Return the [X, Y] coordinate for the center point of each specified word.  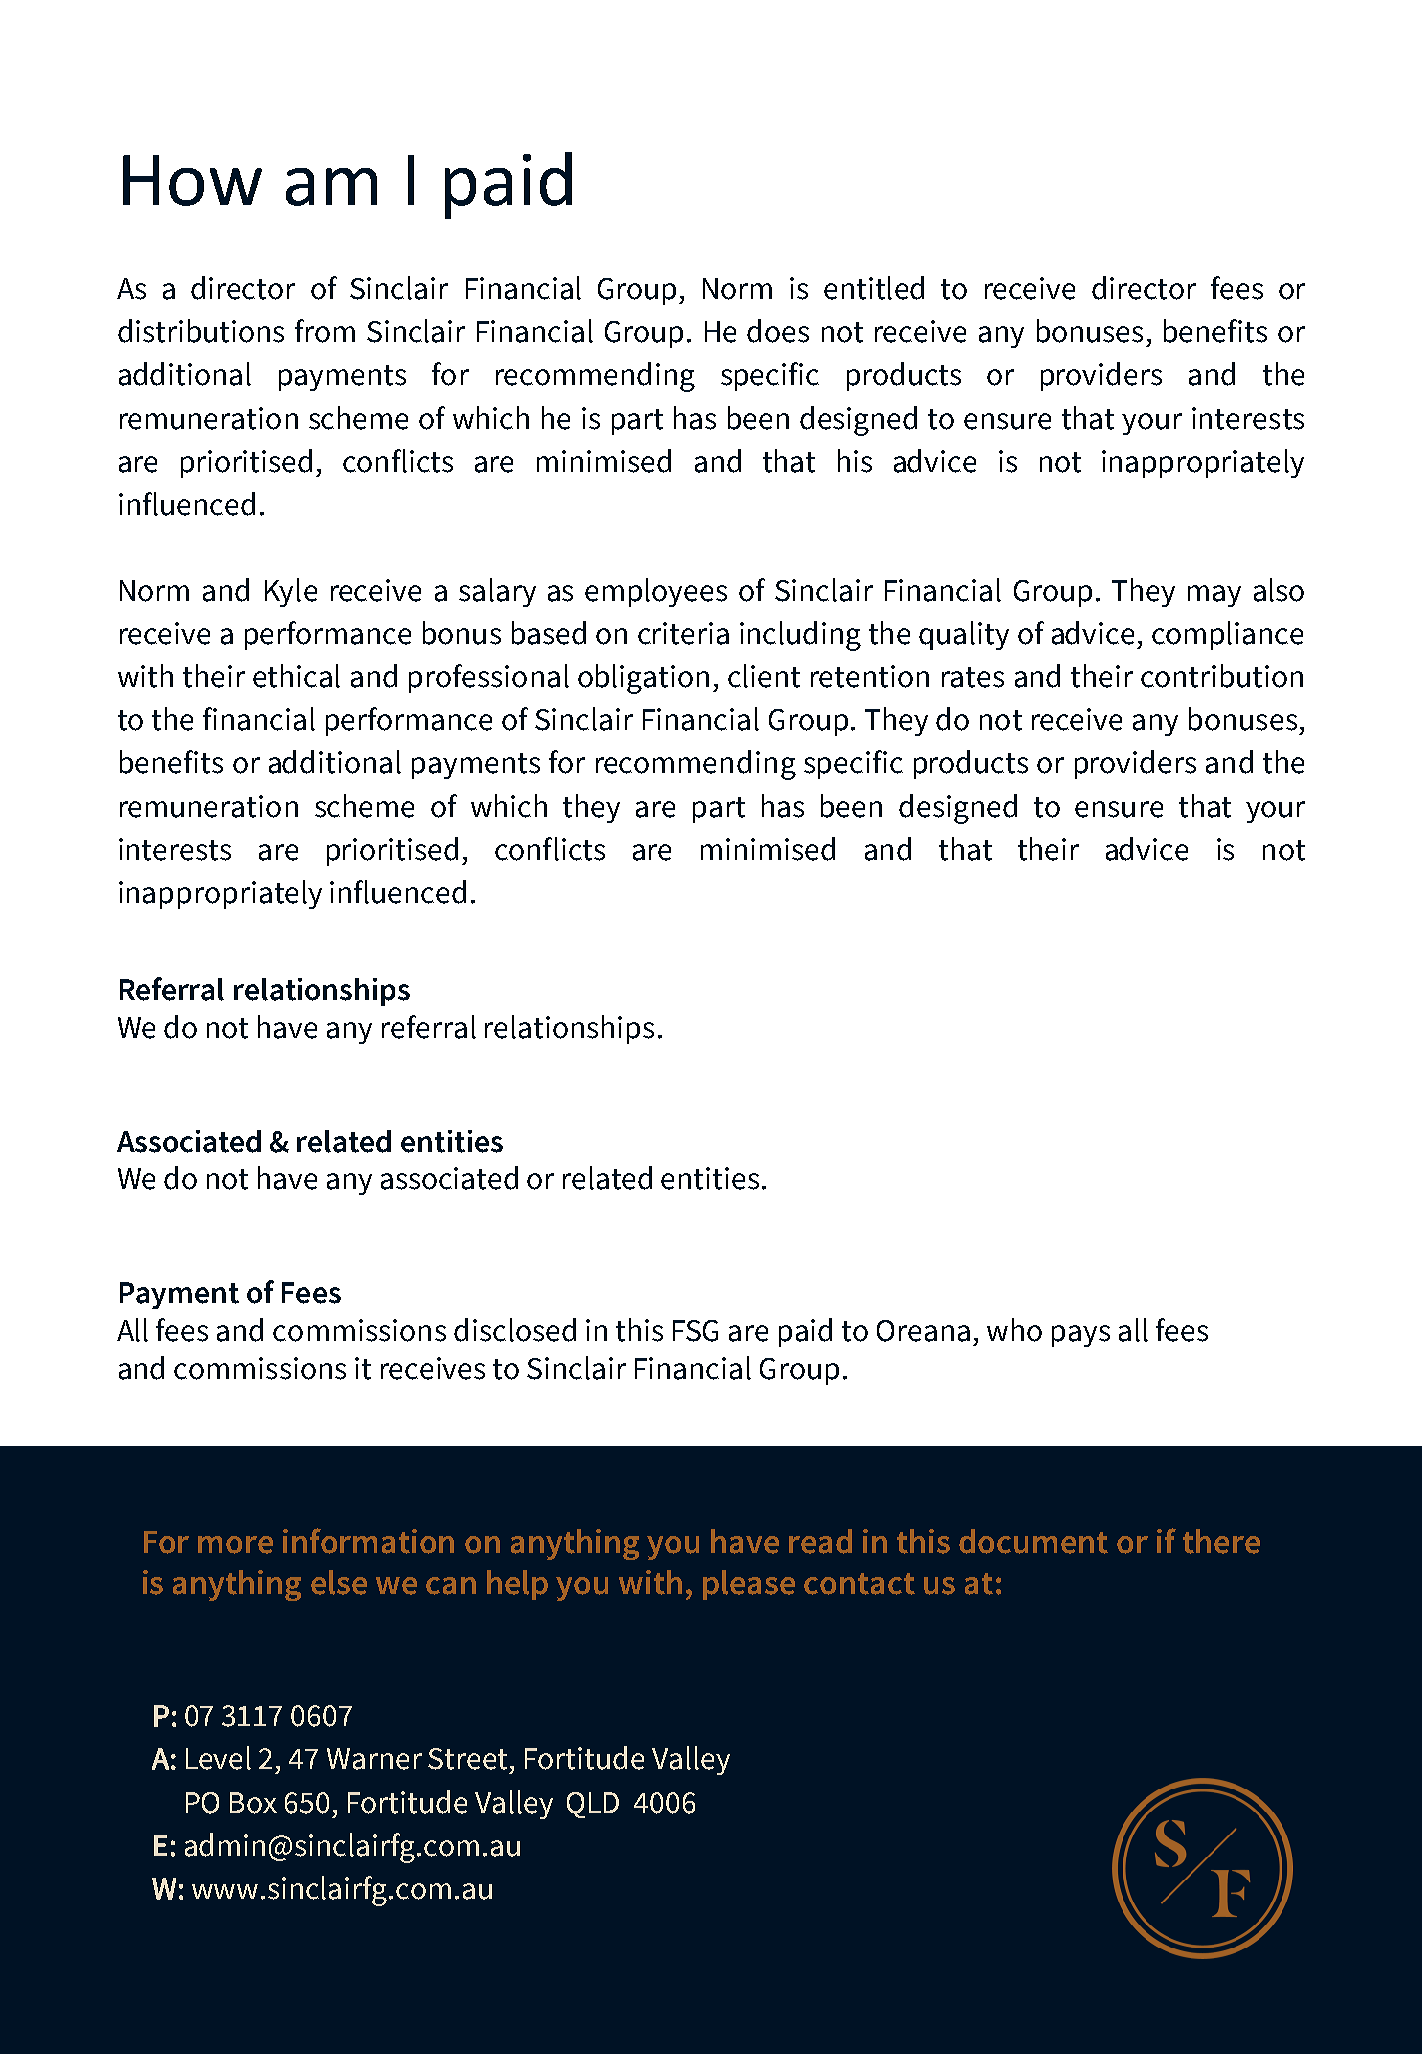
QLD [593, 1805]
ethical [296, 676]
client [764, 676]
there [1221, 1541]
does [778, 331]
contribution [1222, 676]
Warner [374, 1759]
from [325, 331]
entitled [874, 288]
